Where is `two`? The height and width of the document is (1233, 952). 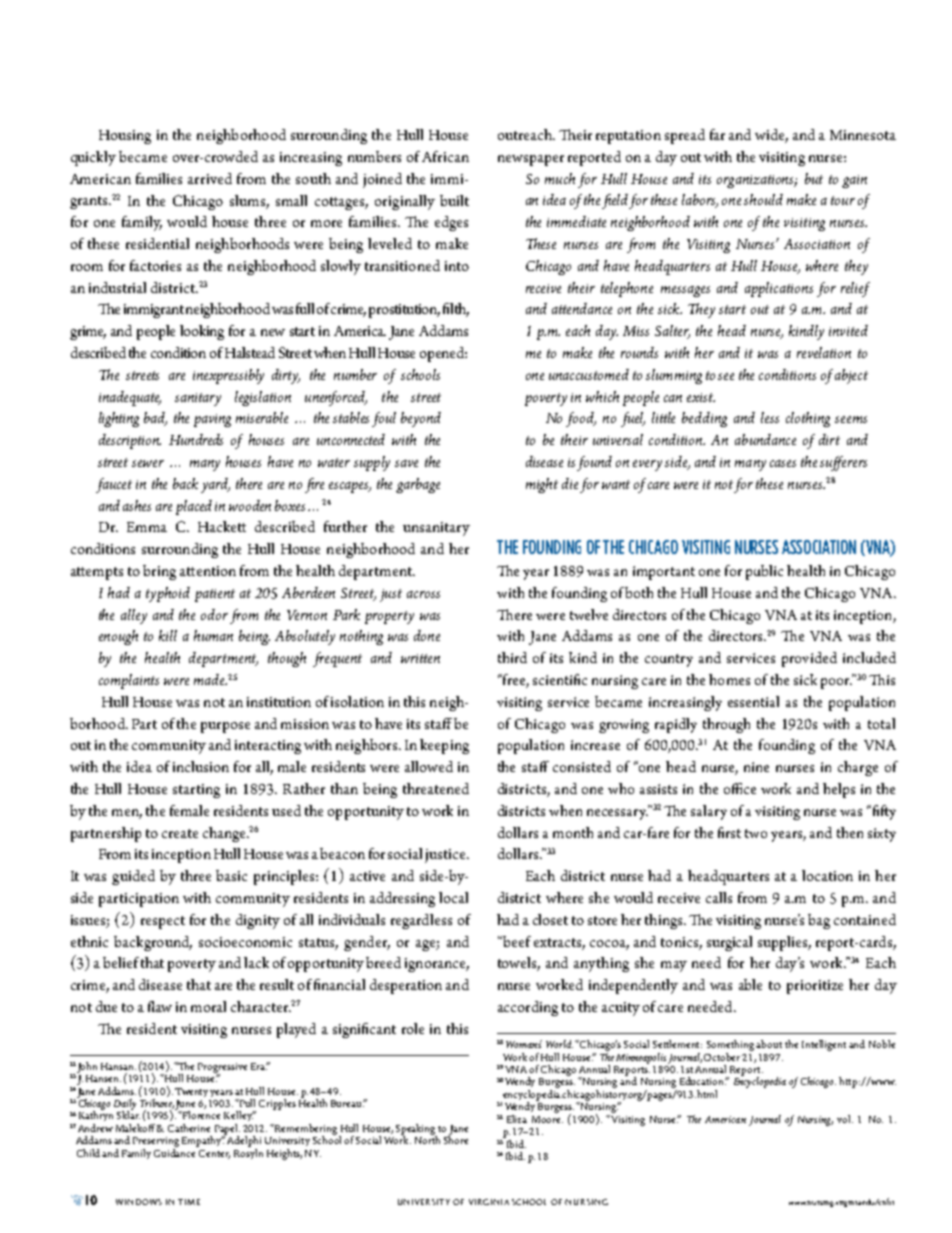 two is located at coordinates (756, 833).
